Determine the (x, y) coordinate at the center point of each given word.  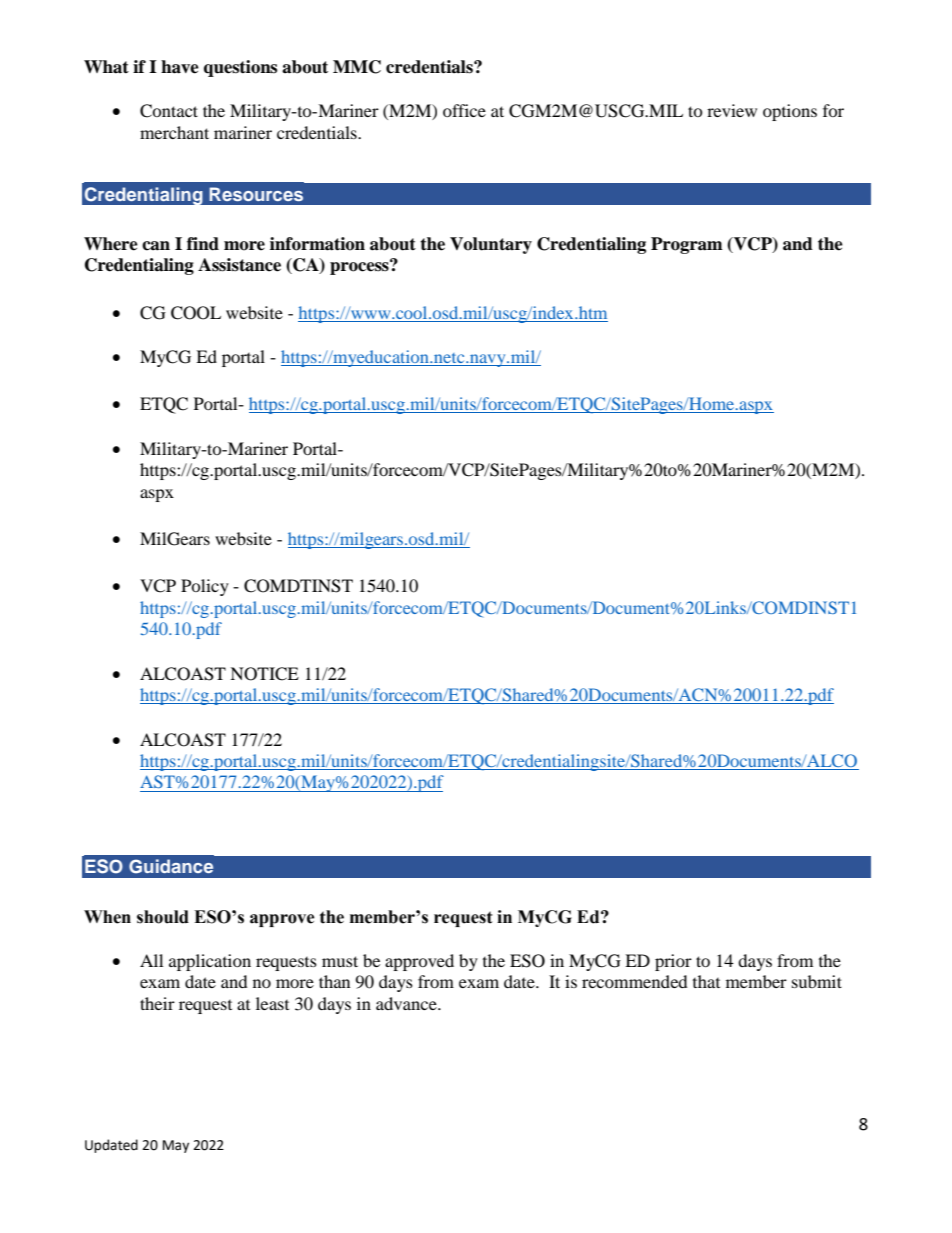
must (340, 961)
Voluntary (491, 245)
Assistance (239, 265)
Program (687, 245)
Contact (169, 111)
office (464, 110)
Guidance (171, 866)
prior (673, 962)
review (732, 110)
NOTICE (264, 674)
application (210, 962)
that (706, 981)
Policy (205, 587)
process (360, 267)
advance (407, 1003)
